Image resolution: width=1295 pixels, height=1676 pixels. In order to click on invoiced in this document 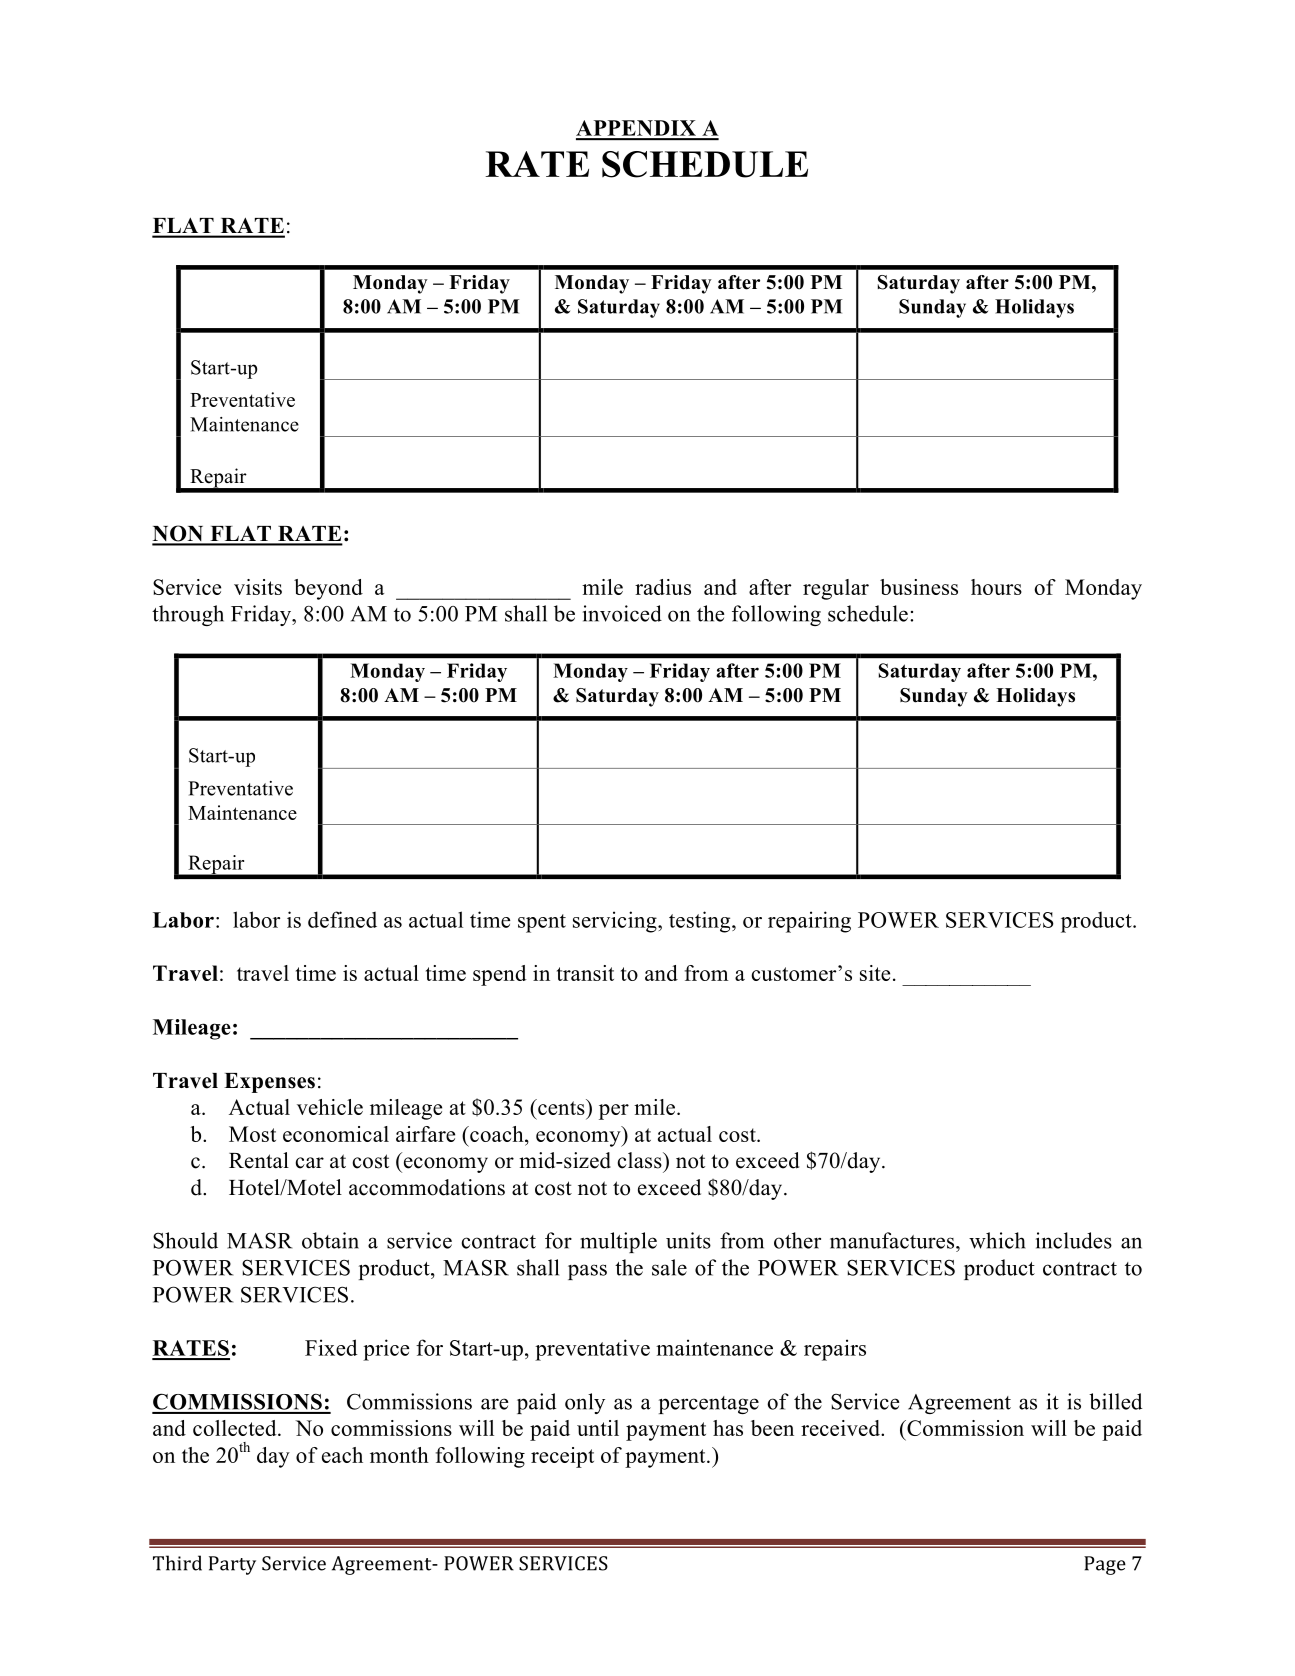, I will do `click(622, 613)`.
